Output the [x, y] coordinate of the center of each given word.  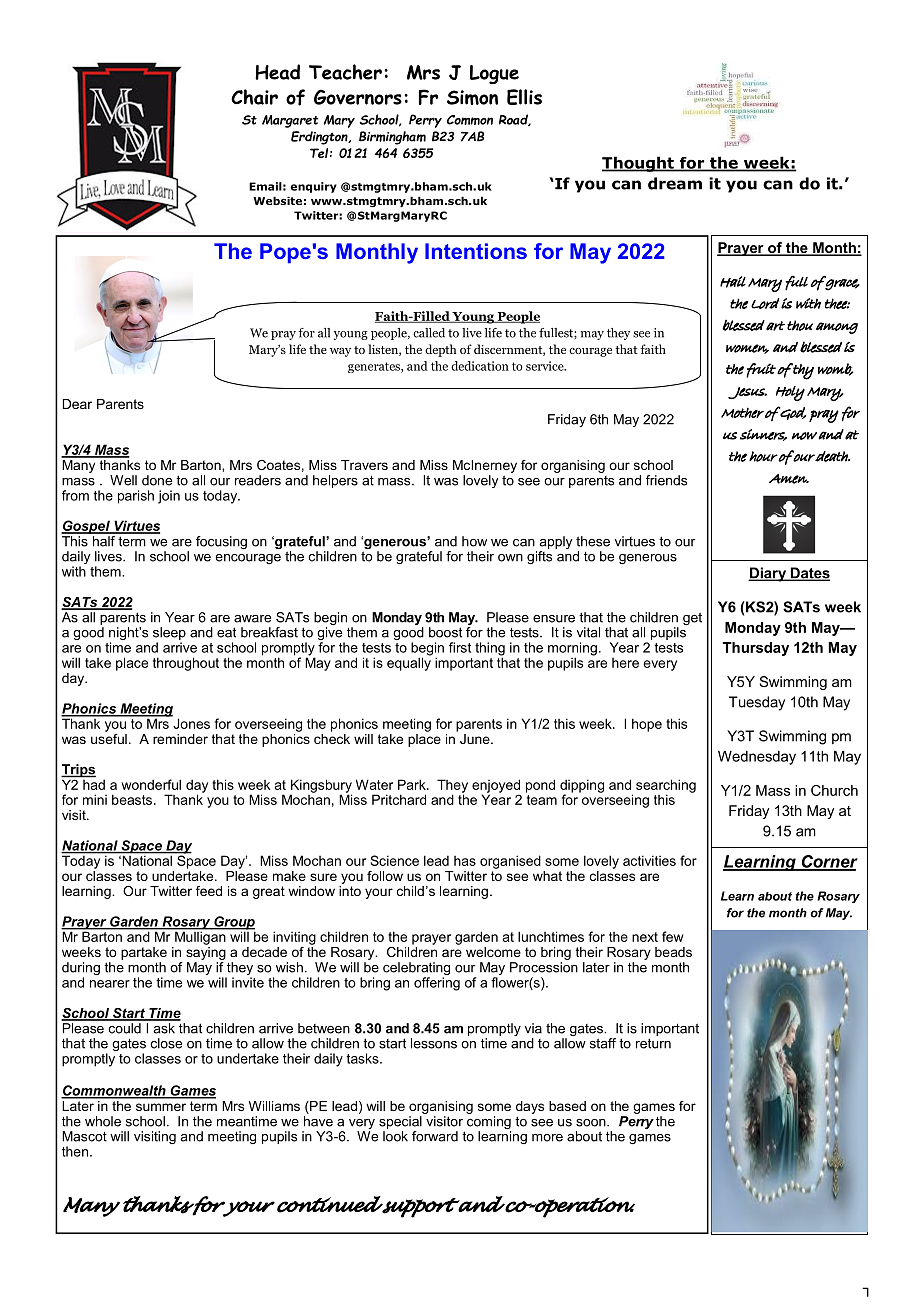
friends [666, 480]
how [474, 541]
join [169, 497]
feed [209, 891]
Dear [77, 404]
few [673, 936]
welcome [493, 952]
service [546, 366]
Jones [190, 722]
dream [675, 183]
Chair [254, 97]
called [429, 333]
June [476, 739]
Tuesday [757, 703]
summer [161, 1107]
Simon [472, 97]
